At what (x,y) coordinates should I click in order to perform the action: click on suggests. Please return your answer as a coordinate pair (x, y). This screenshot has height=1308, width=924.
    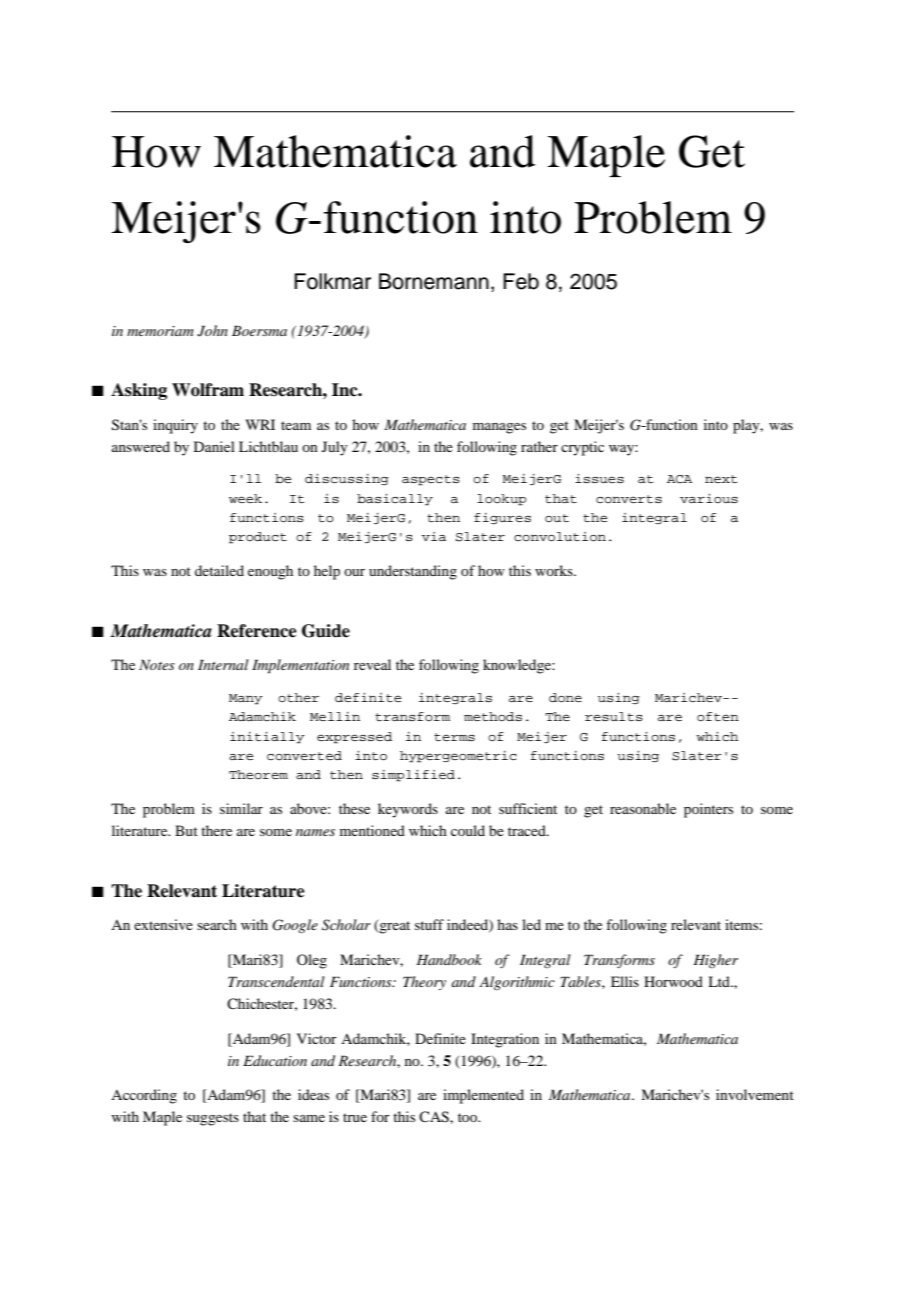
    Looking at the image, I should click on (213, 1119).
